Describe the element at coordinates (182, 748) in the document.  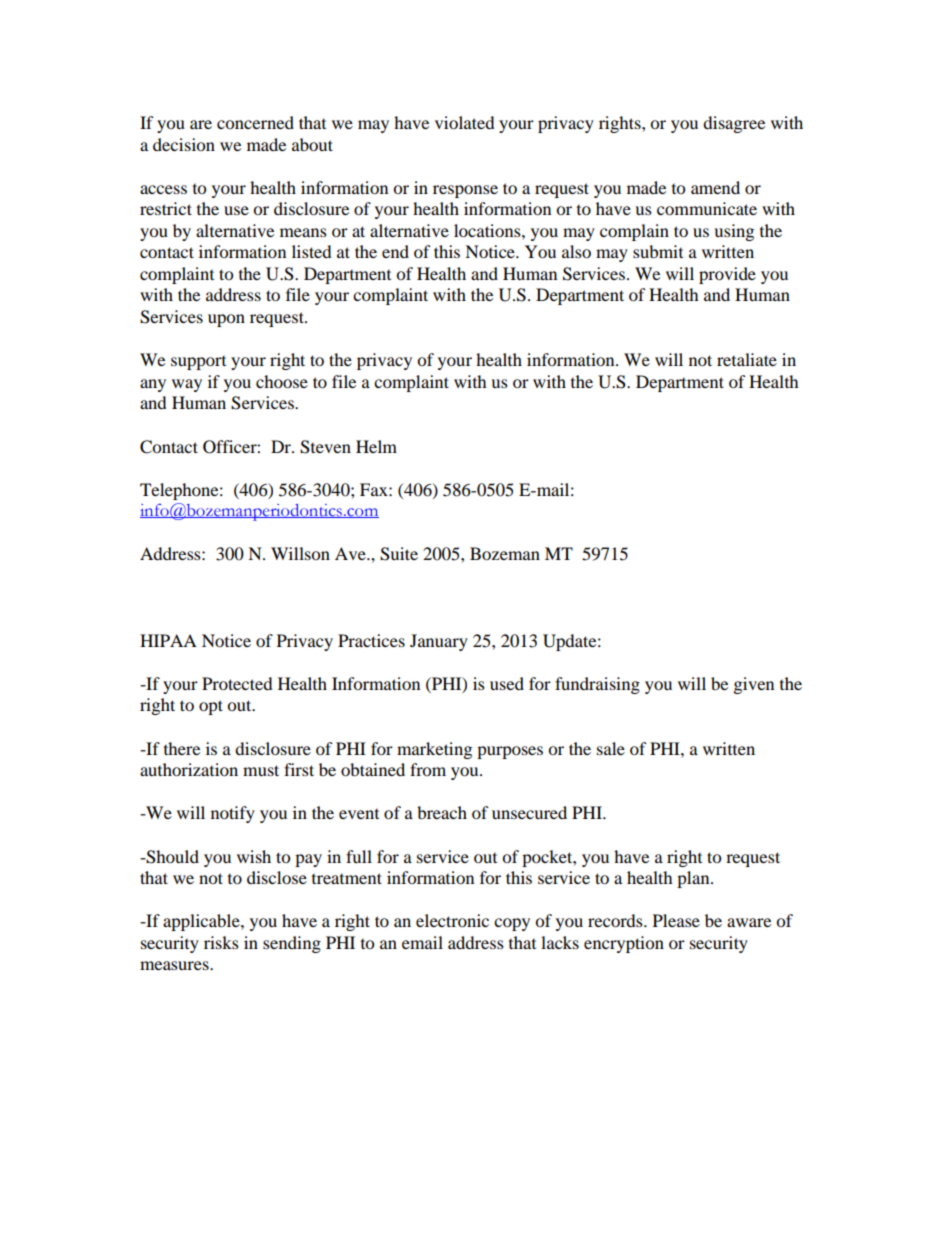
I see `there` at that location.
